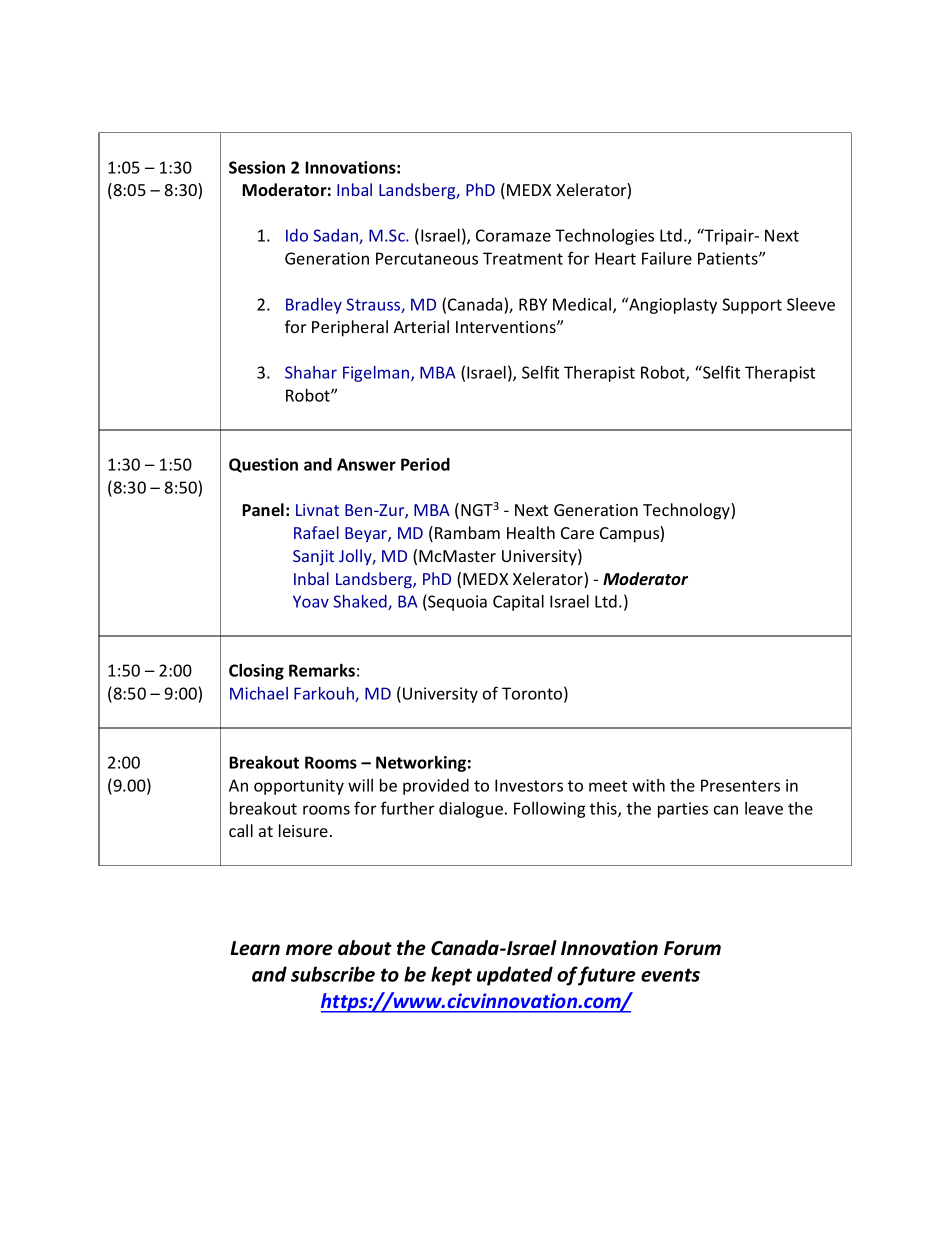 The height and width of the screenshot is (1233, 952). What do you see at coordinates (309, 950) in the screenshot?
I see `more` at bounding box center [309, 950].
